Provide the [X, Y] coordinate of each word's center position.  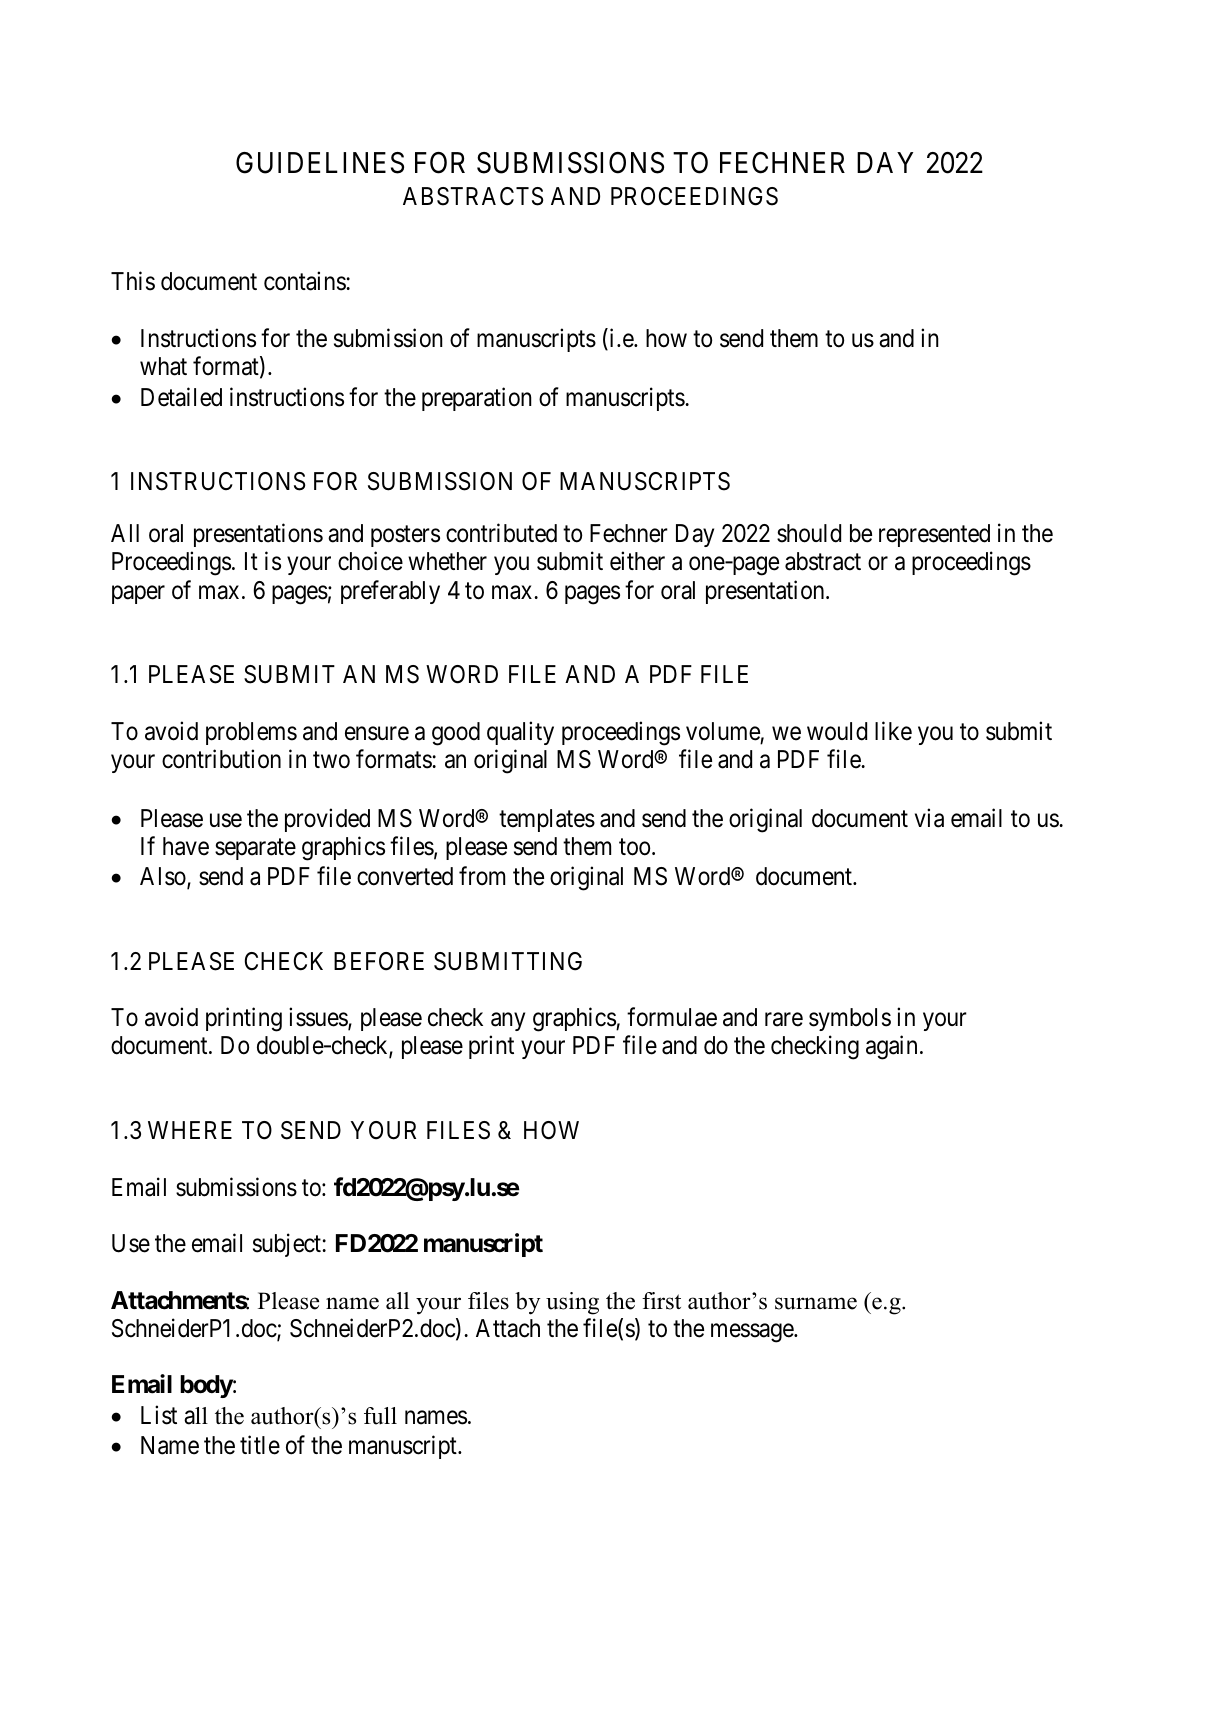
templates [547, 820]
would [837, 731]
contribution [221, 759]
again [891, 1048]
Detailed [181, 397]
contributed [501, 533]
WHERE [190, 1130]
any [508, 1022]
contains [305, 281]
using [572, 1303]
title [260, 1445]
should [809, 533]
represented [934, 535]
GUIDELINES [320, 163]
